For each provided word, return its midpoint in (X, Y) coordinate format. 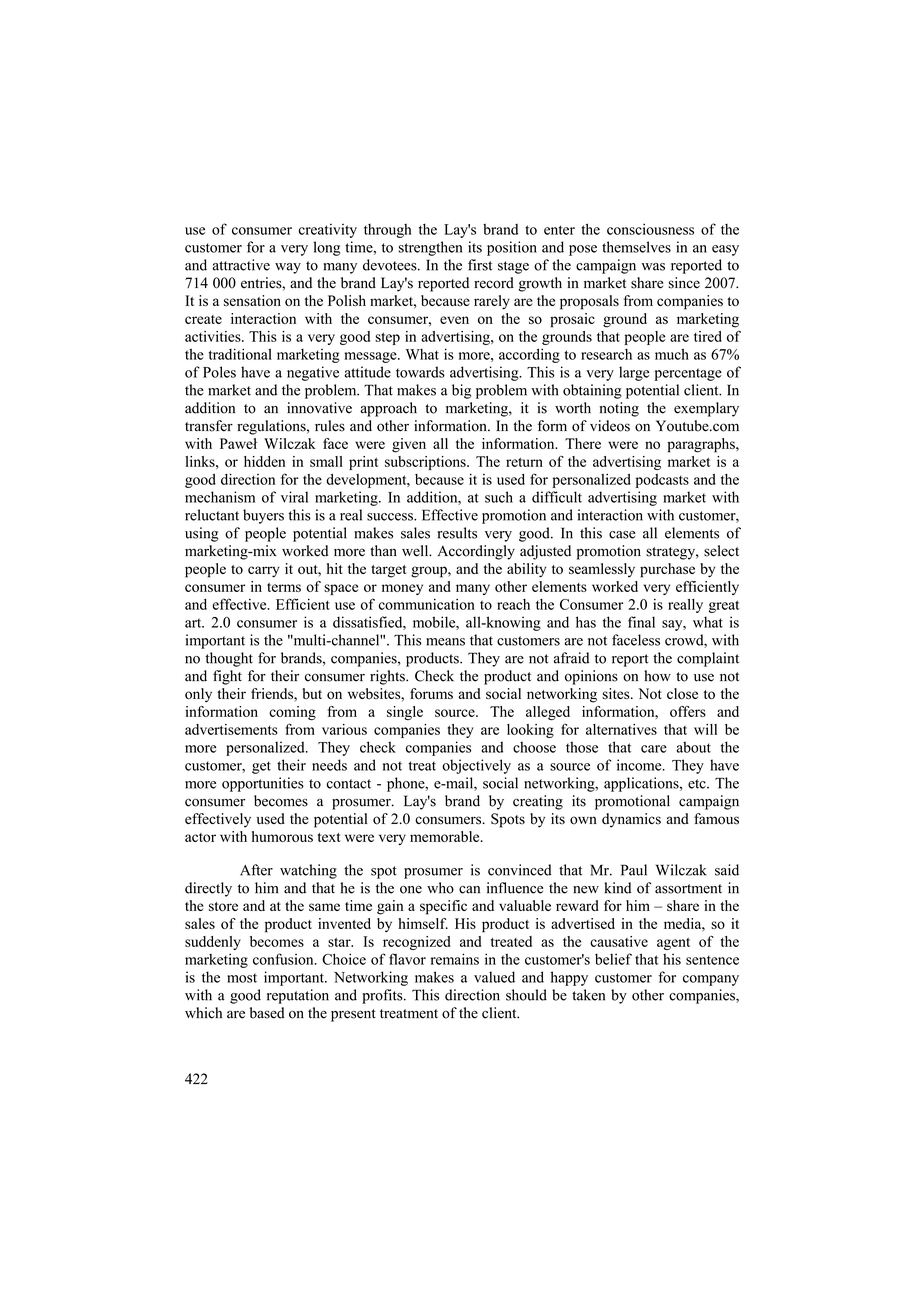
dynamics (631, 820)
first (480, 265)
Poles (219, 372)
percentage (688, 374)
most (242, 978)
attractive (241, 265)
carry (264, 572)
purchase (667, 570)
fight (227, 677)
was (653, 267)
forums (431, 693)
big (461, 391)
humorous (282, 836)
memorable (446, 836)
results (457, 533)
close (682, 693)
